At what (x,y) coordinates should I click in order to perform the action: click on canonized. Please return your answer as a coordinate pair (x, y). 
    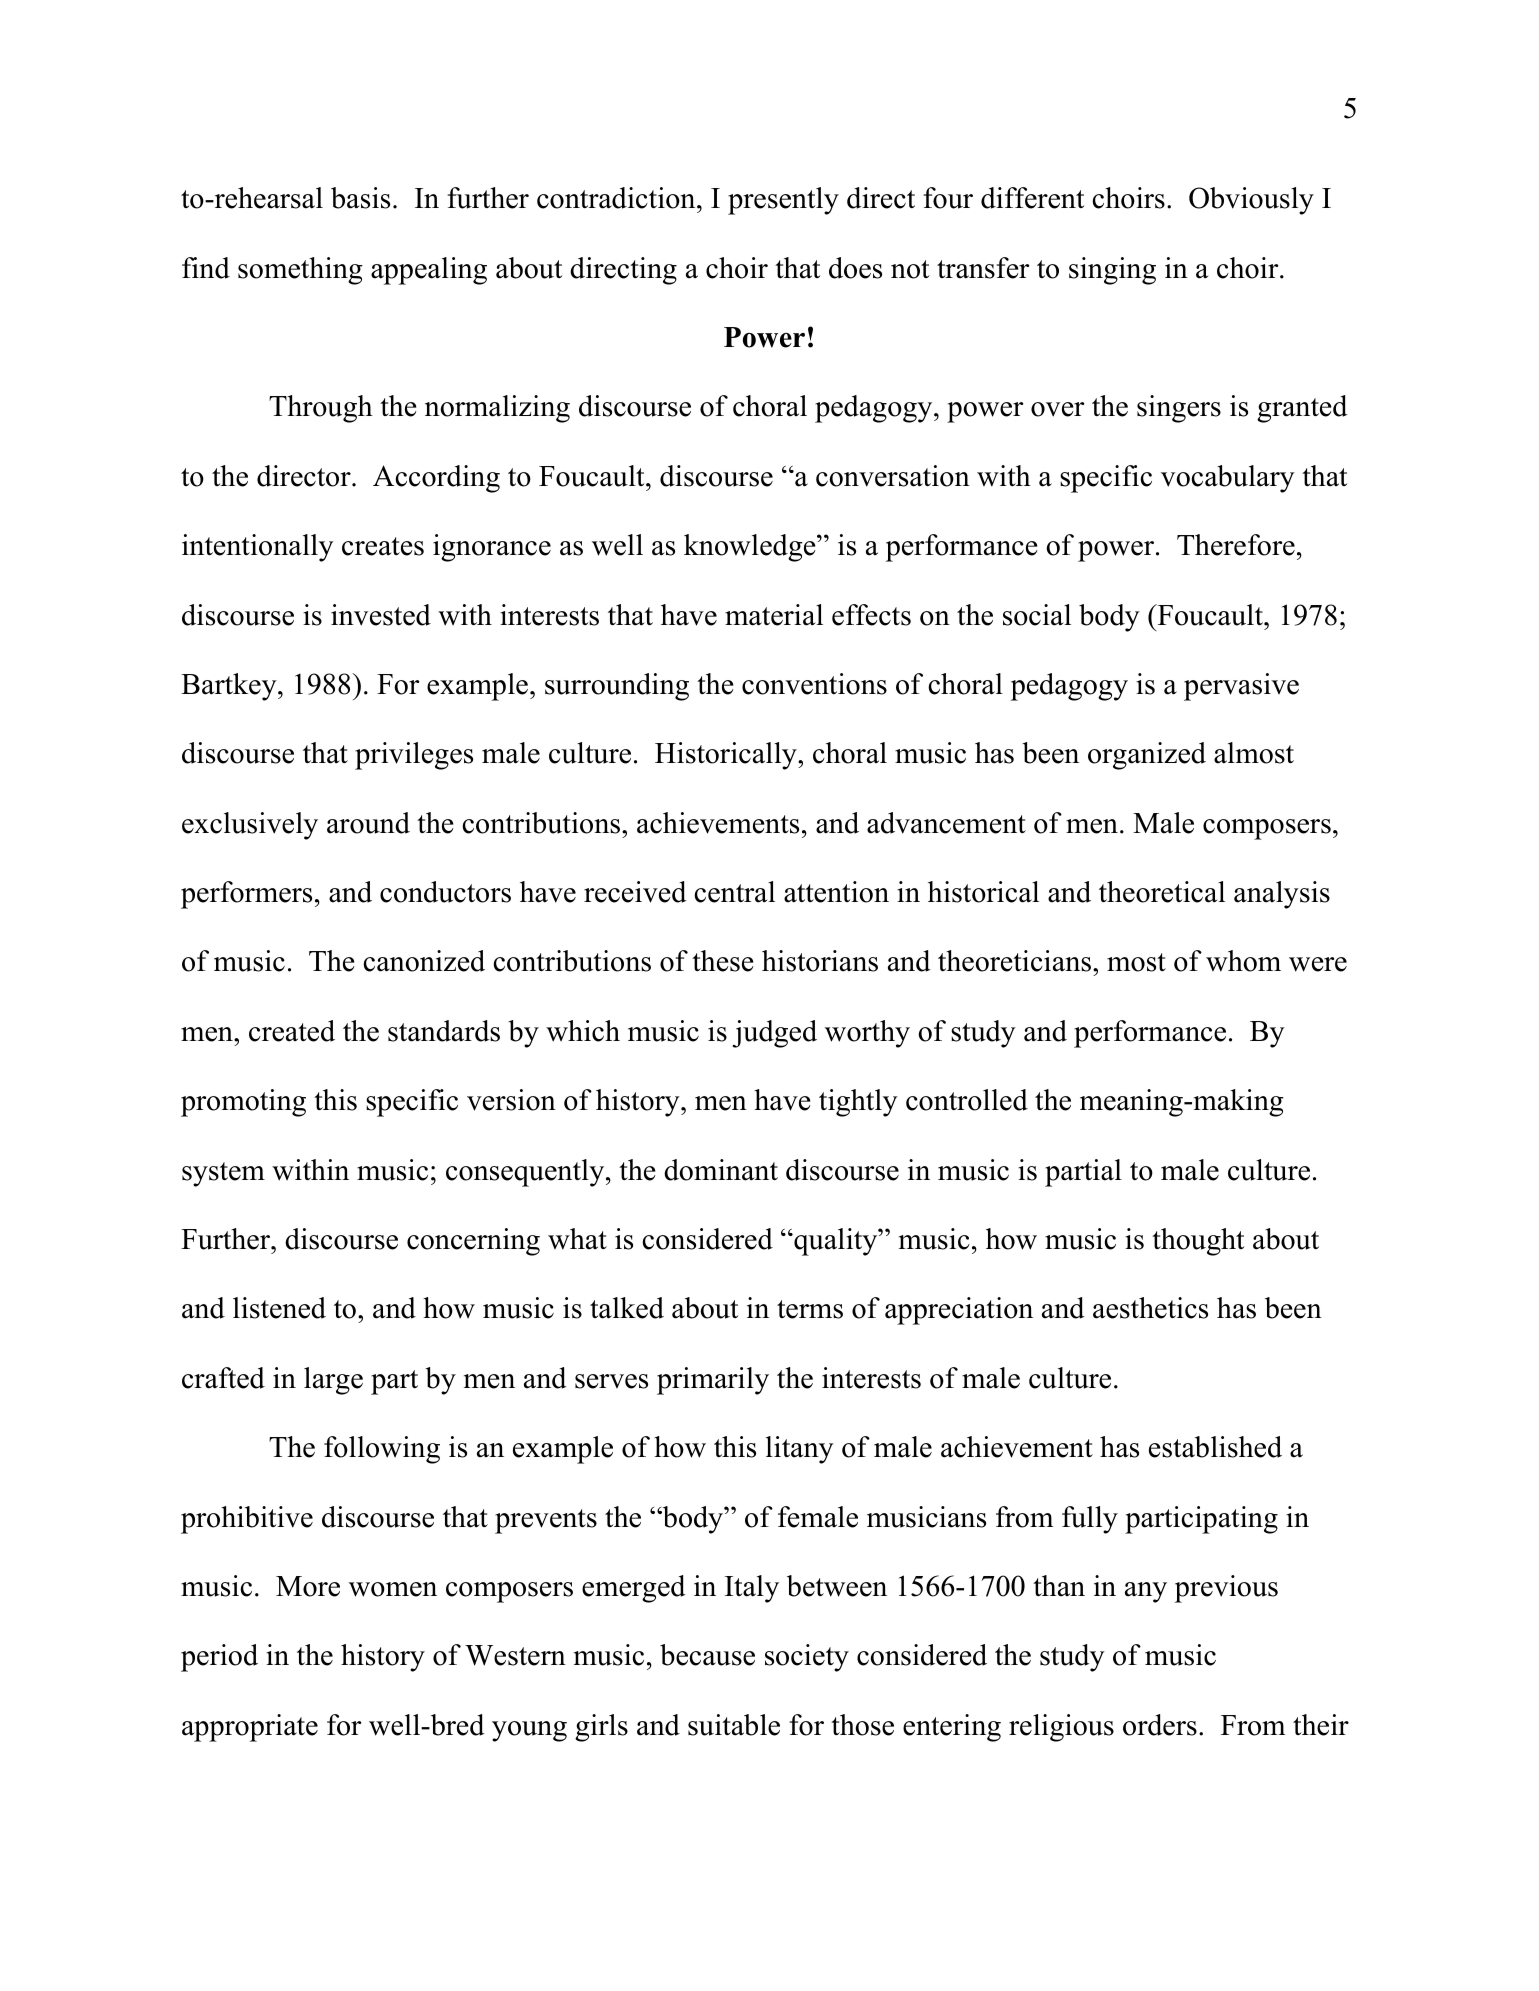
    Looking at the image, I should click on (424, 961).
